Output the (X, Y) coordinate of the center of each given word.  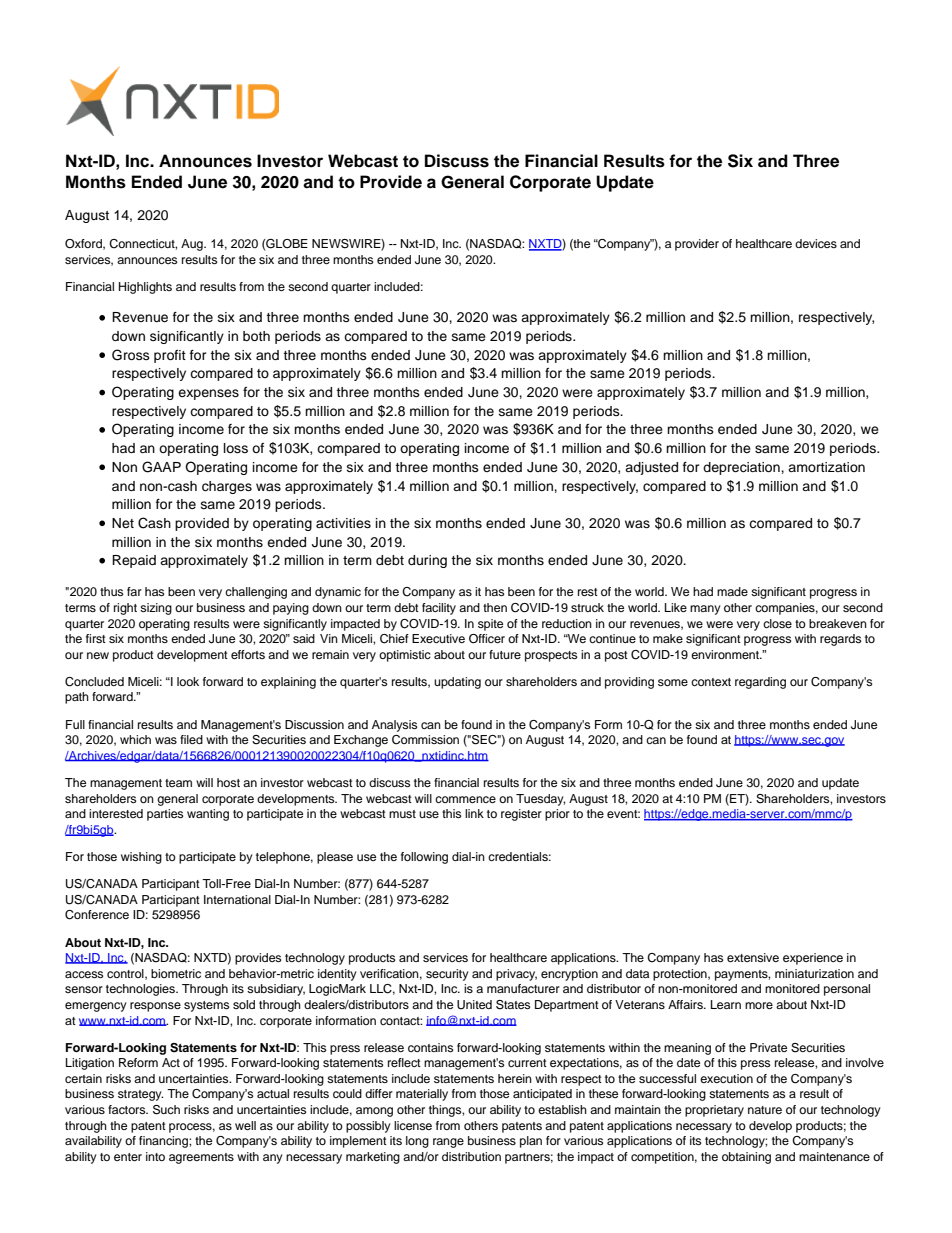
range (448, 1143)
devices (816, 243)
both (256, 336)
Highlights (145, 288)
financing (164, 1142)
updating (457, 683)
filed (191, 739)
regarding (760, 683)
